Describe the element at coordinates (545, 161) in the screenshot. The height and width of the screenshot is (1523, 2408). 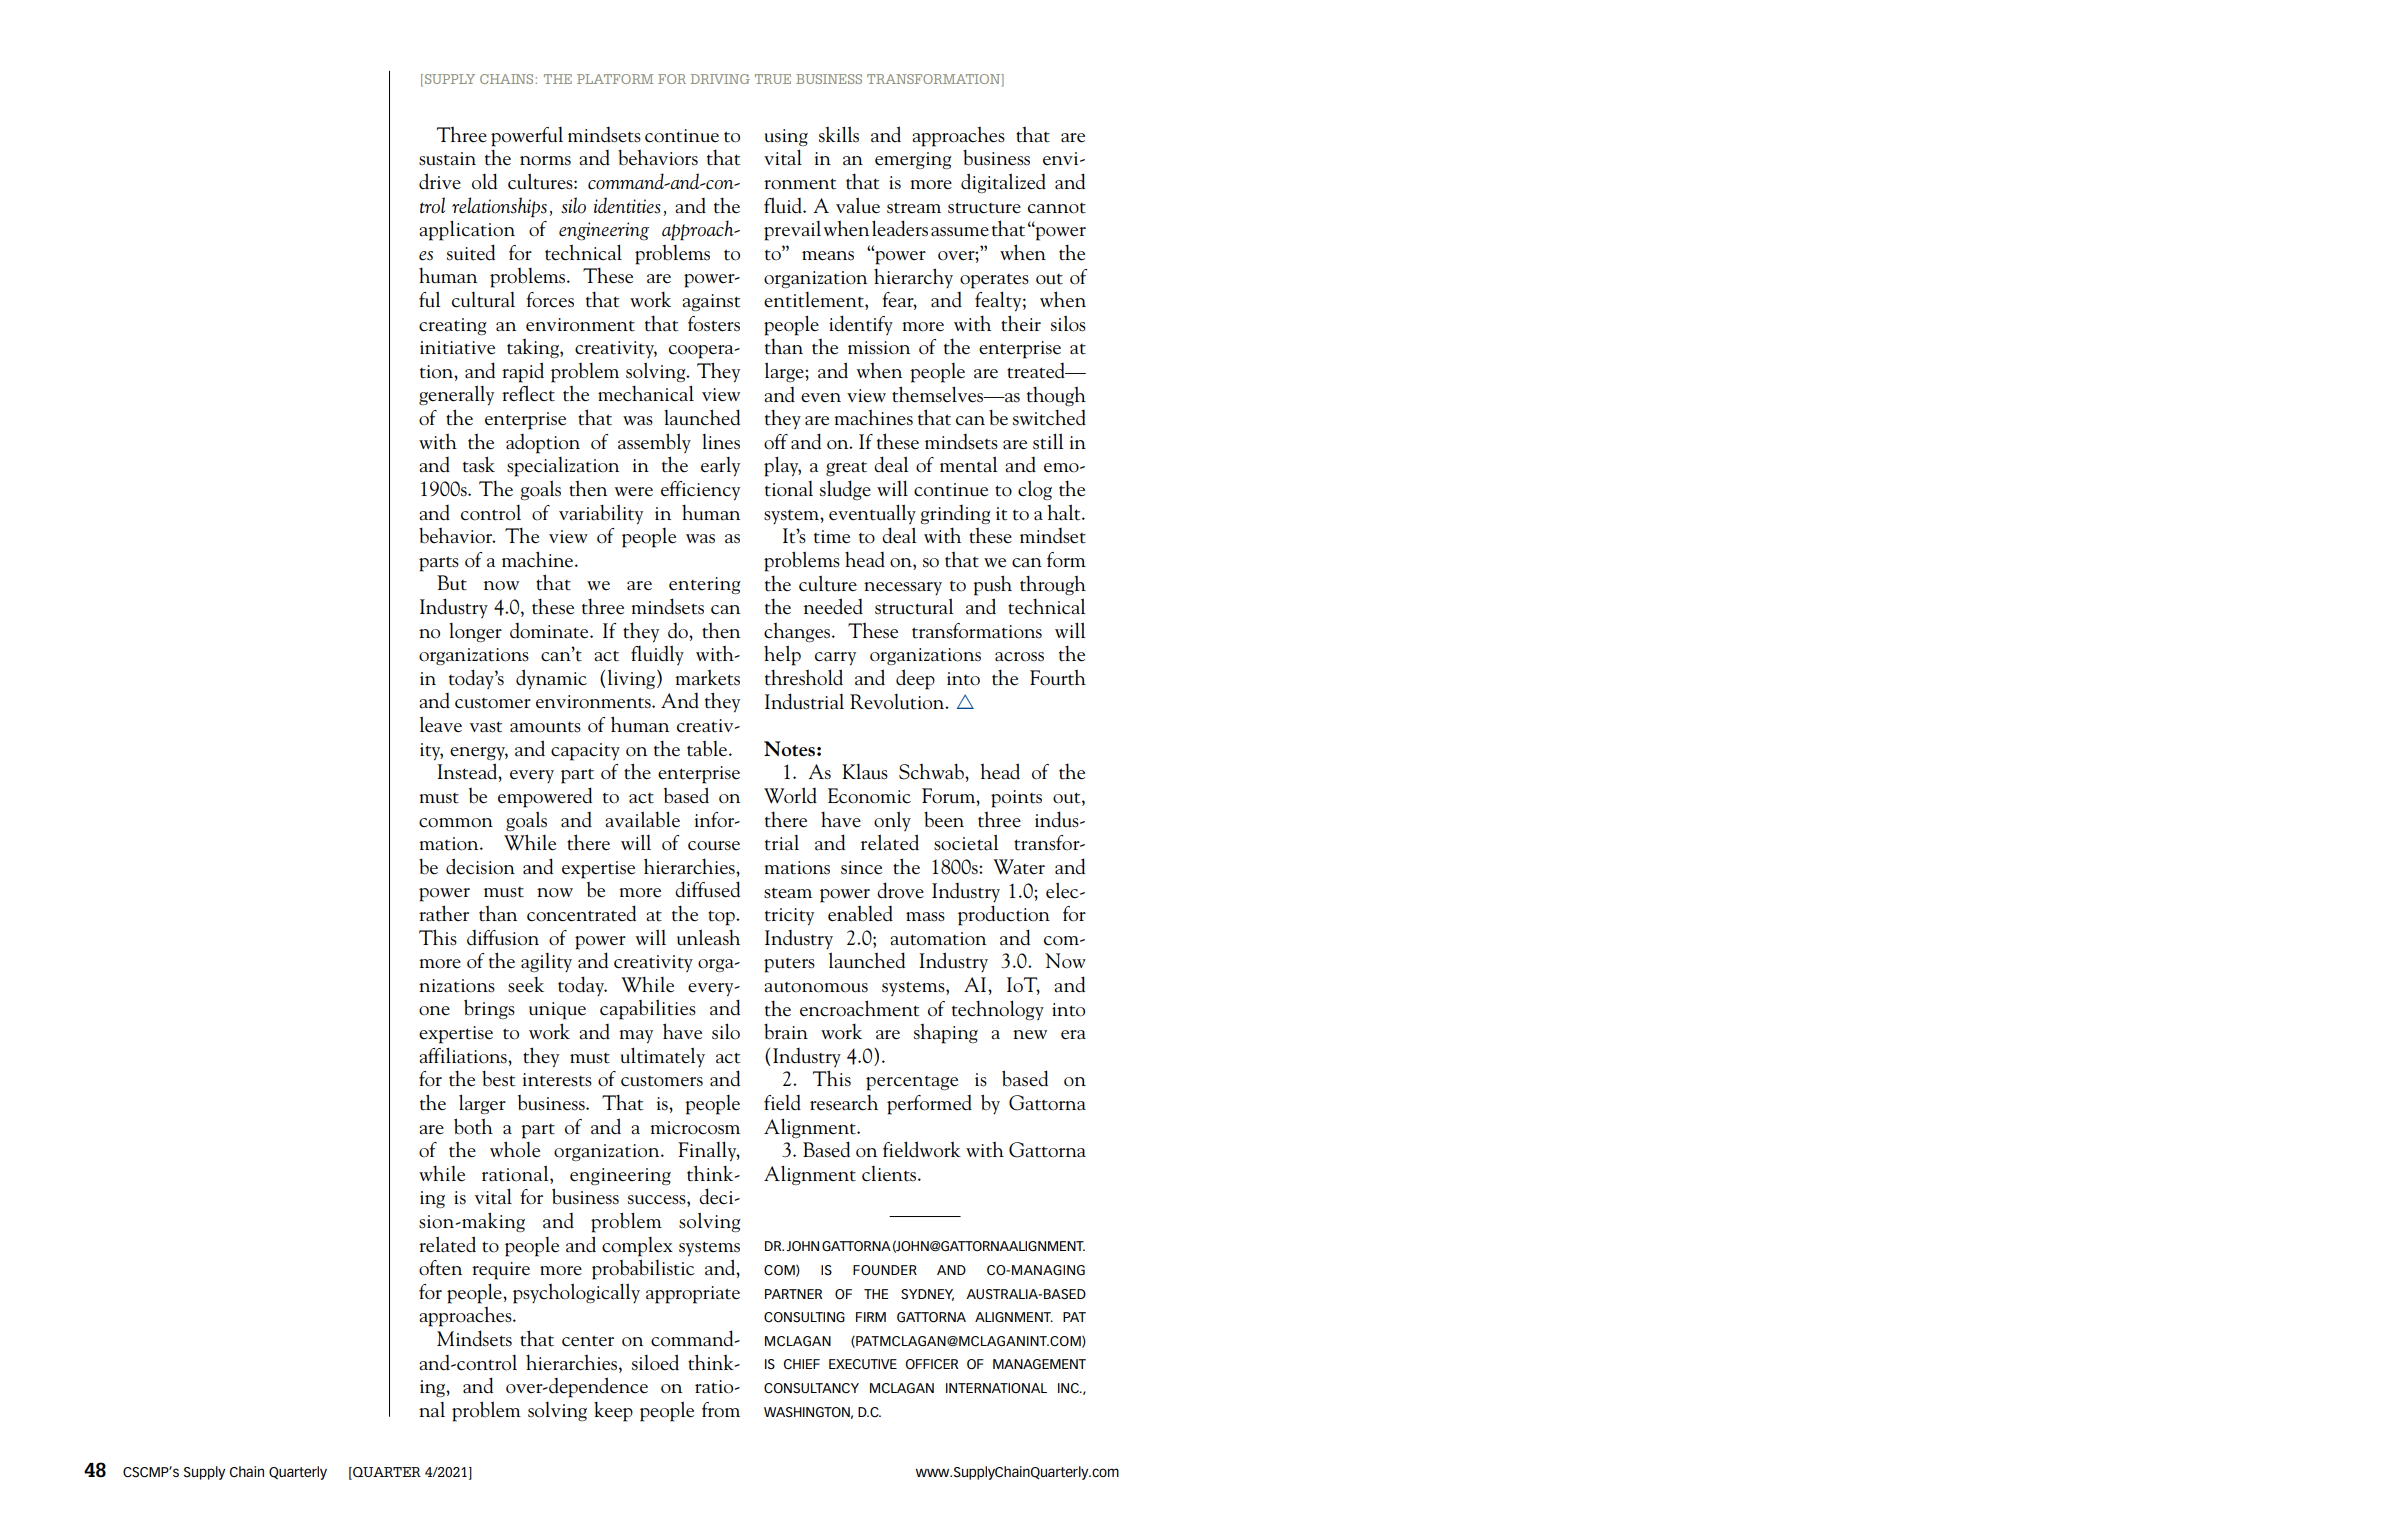
I see `norms` at that location.
